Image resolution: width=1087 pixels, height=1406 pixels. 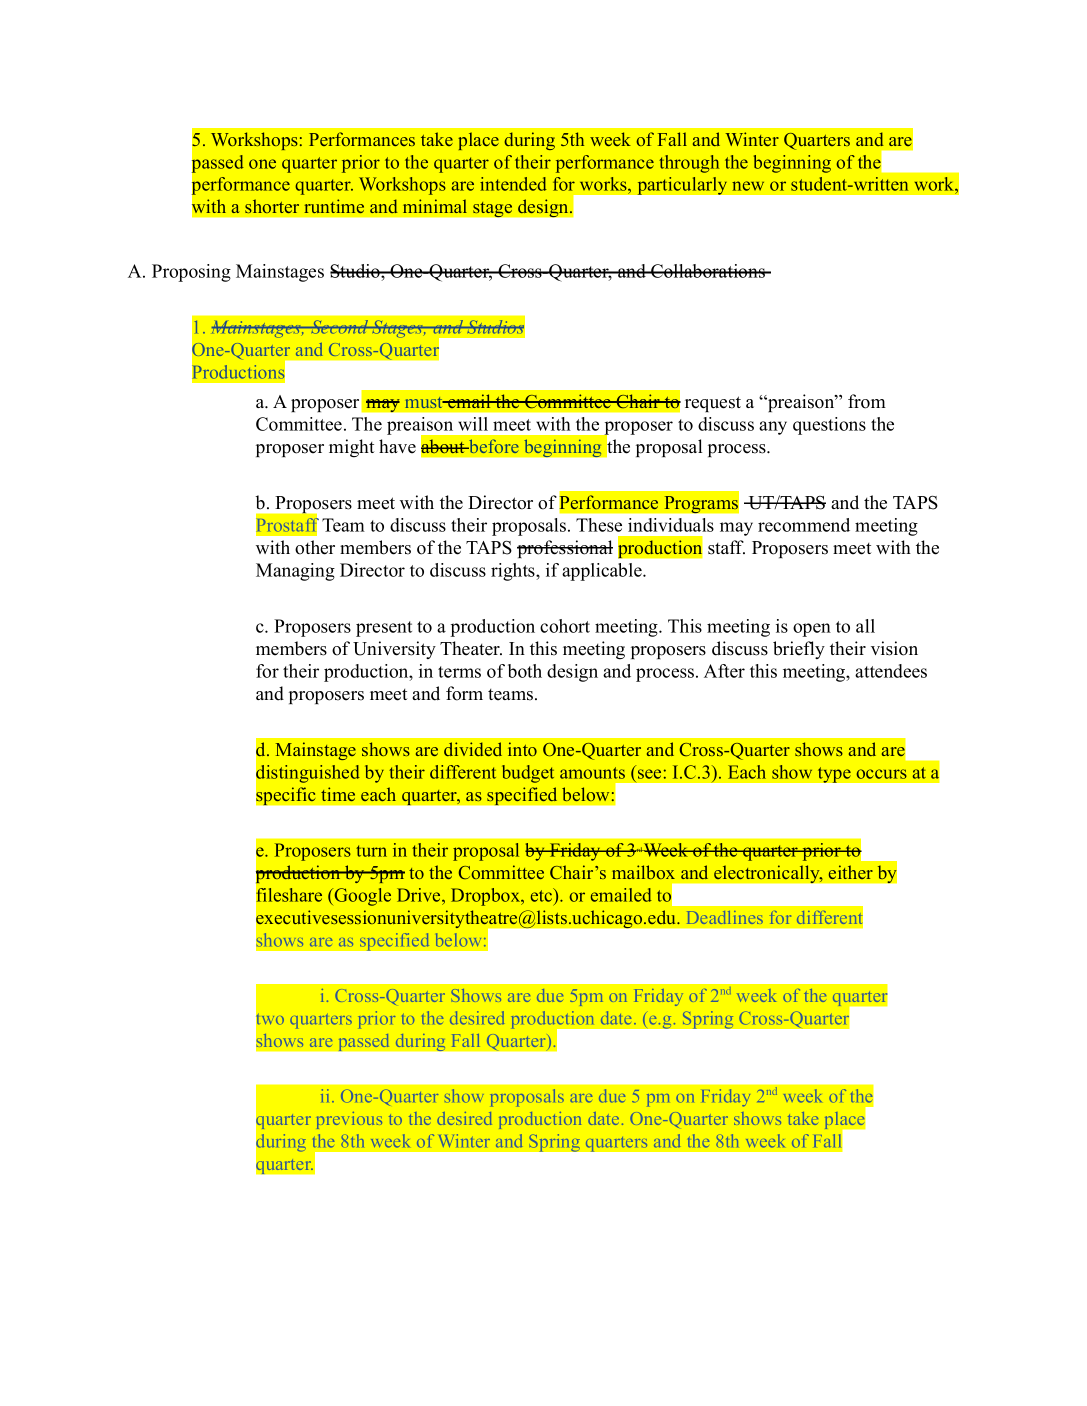 What do you see at coordinates (272, 206) in the page?
I see `shorter` at bounding box center [272, 206].
